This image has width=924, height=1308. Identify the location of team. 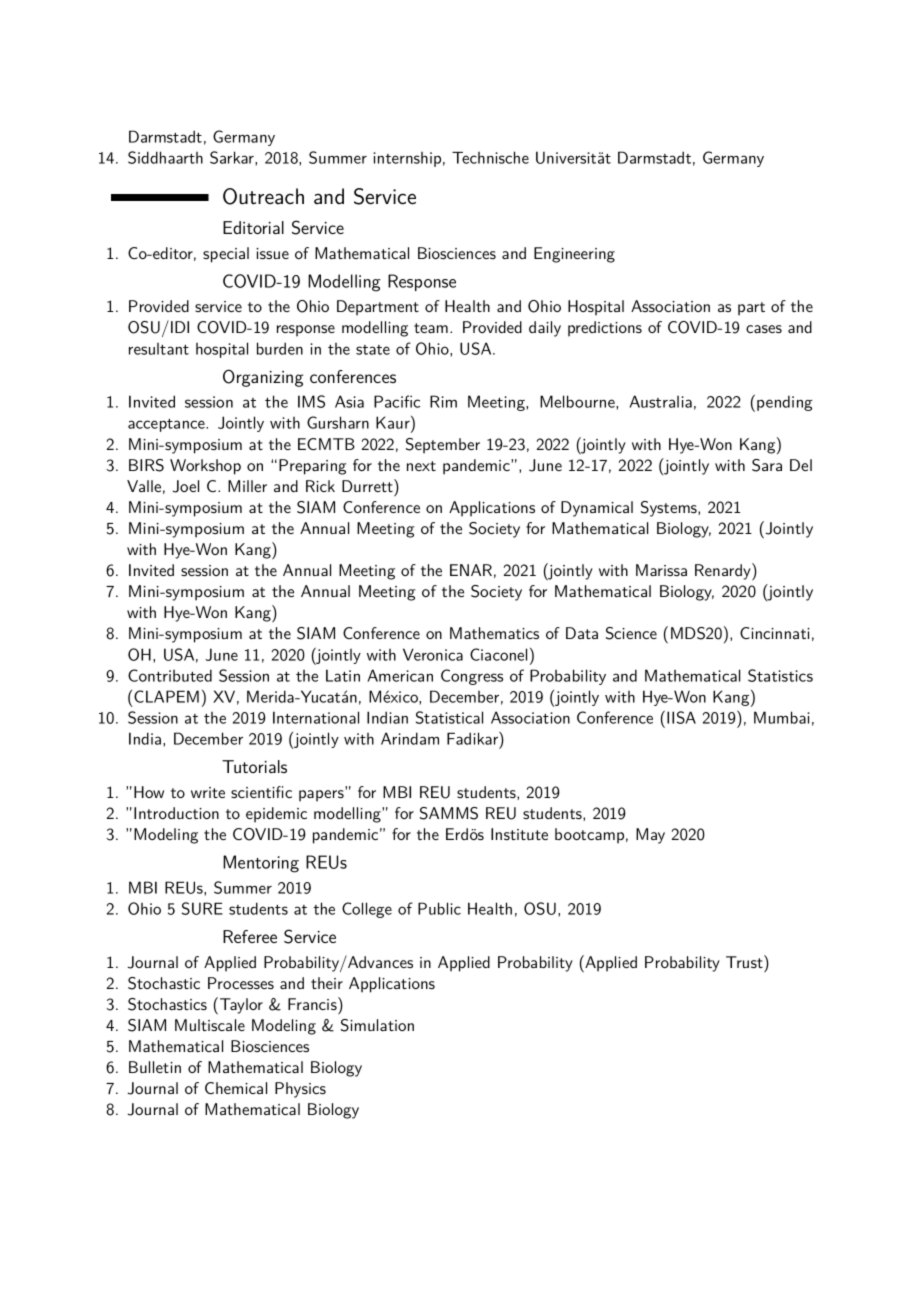
(431, 328).
